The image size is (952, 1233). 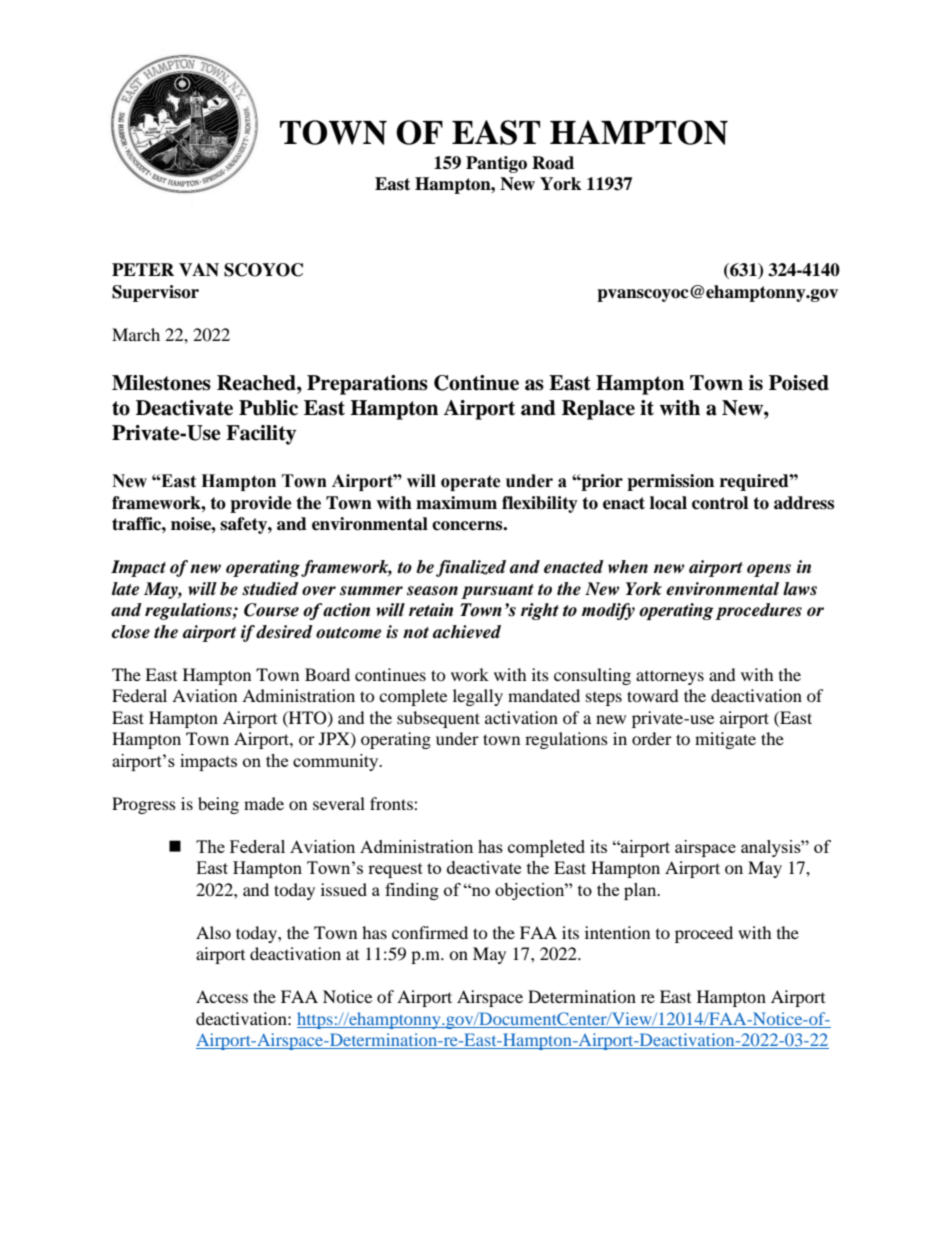 I want to click on Poised, so click(x=799, y=383).
